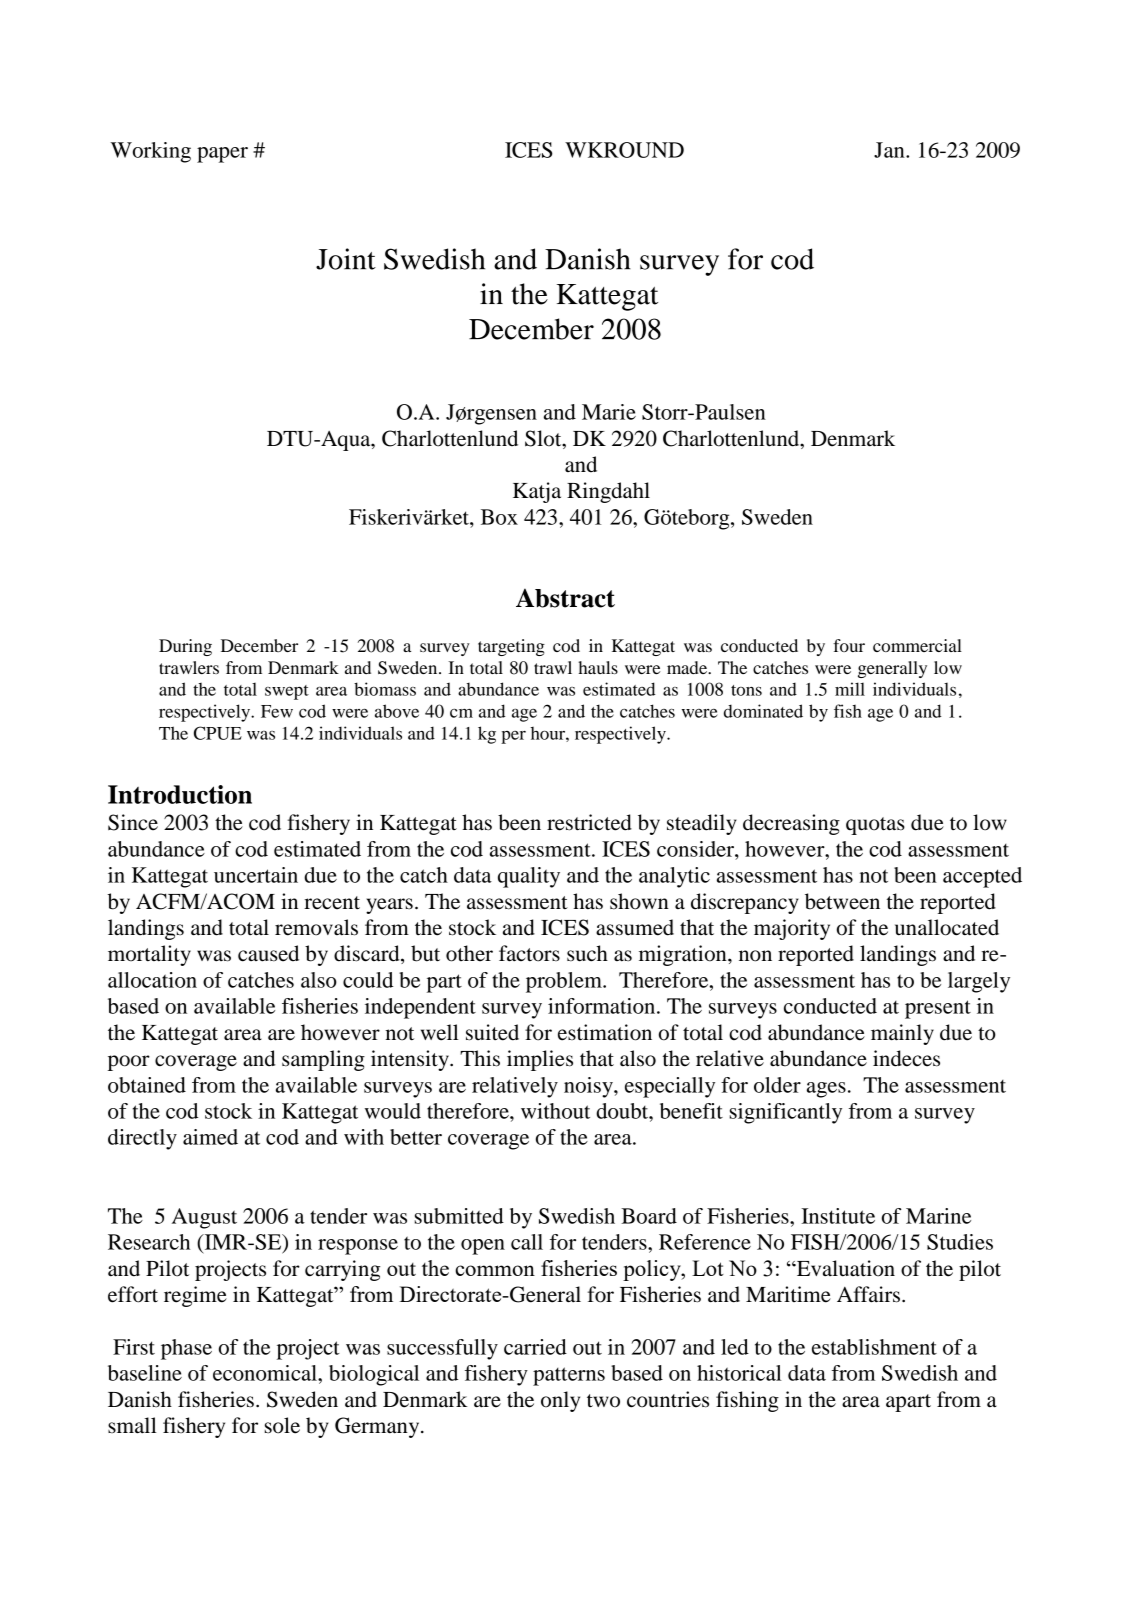 The image size is (1131, 1599). I want to click on uncertain, so click(256, 875).
